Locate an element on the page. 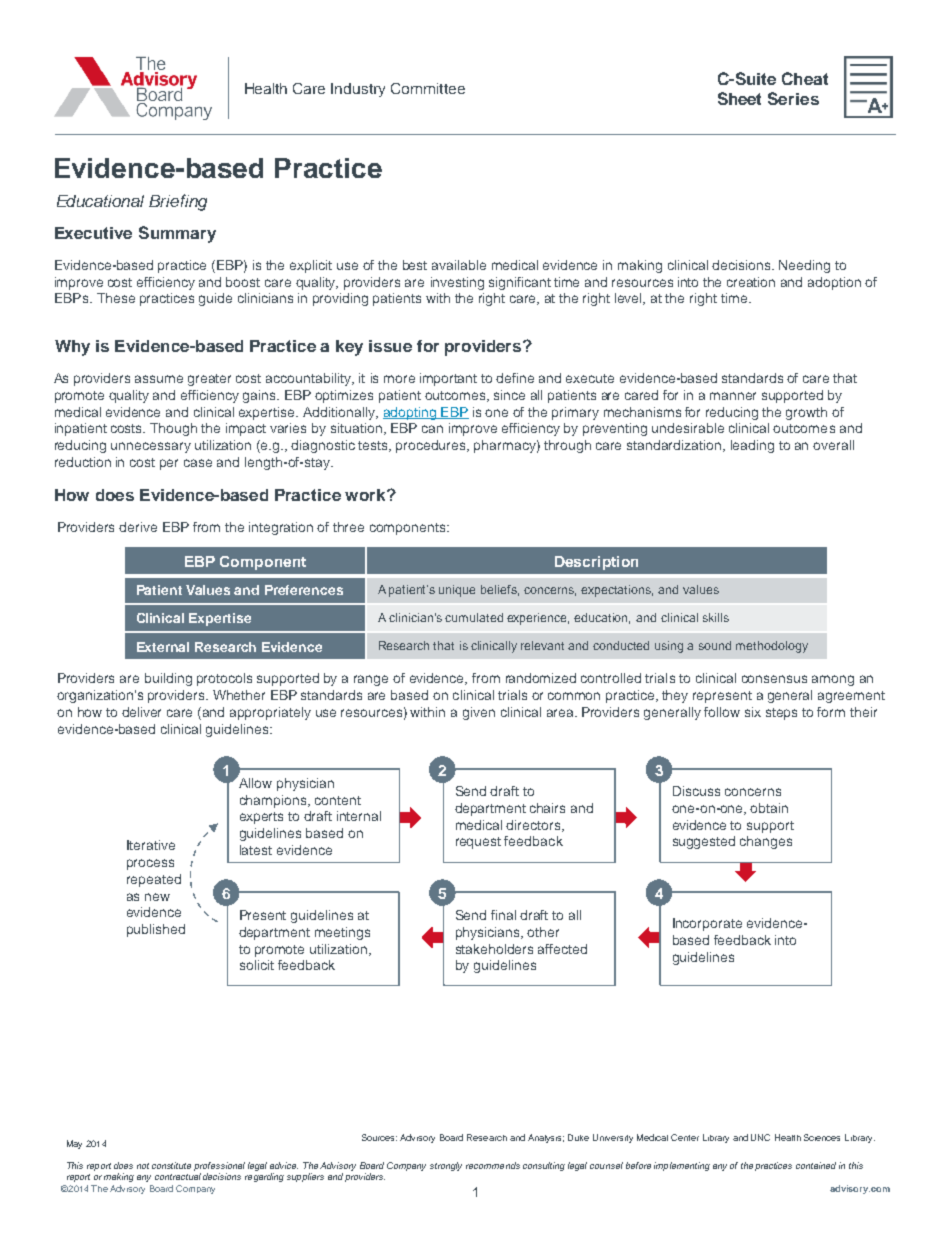  May is located at coordinates (74, 1144).
